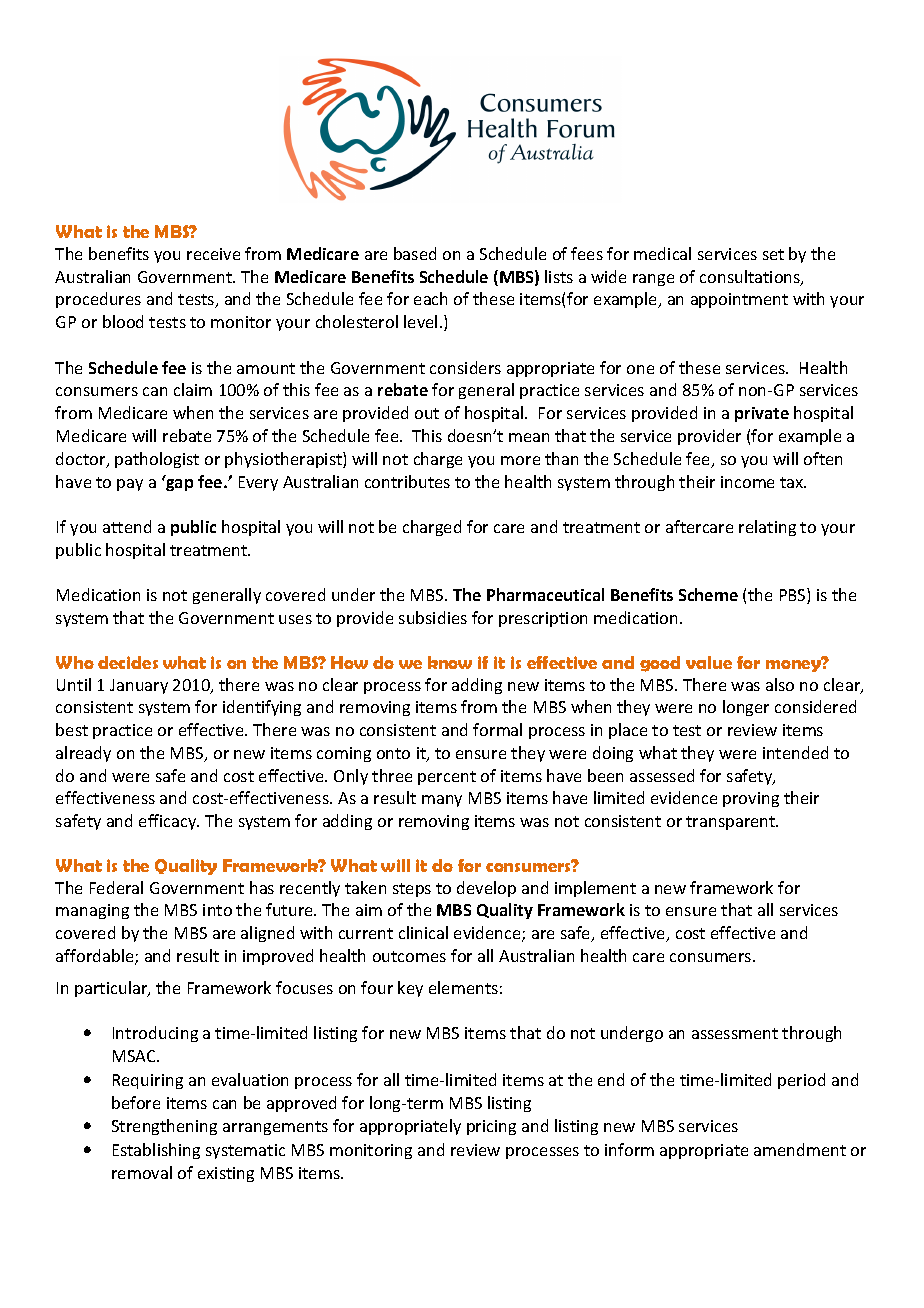  Describe the element at coordinates (213, 254) in the screenshot. I see `receive` at that location.
